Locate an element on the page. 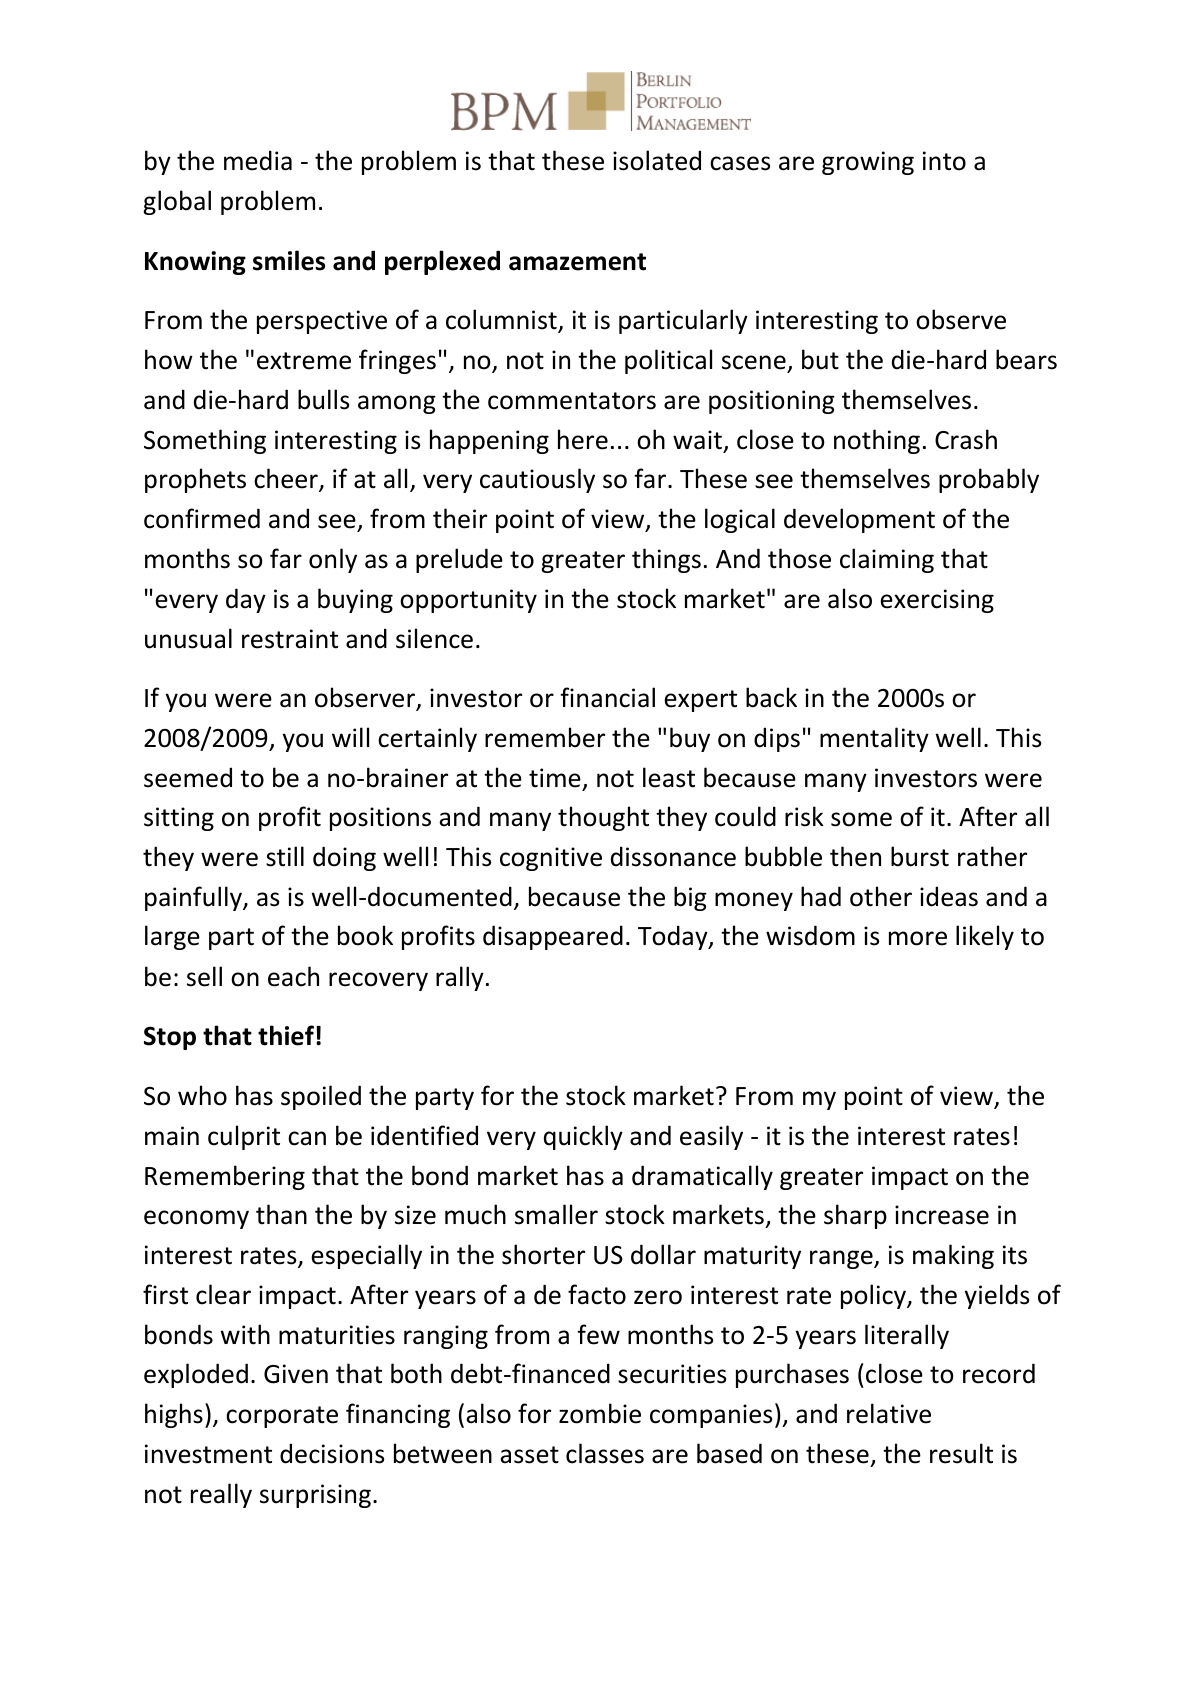  investment is located at coordinates (208, 1454).
